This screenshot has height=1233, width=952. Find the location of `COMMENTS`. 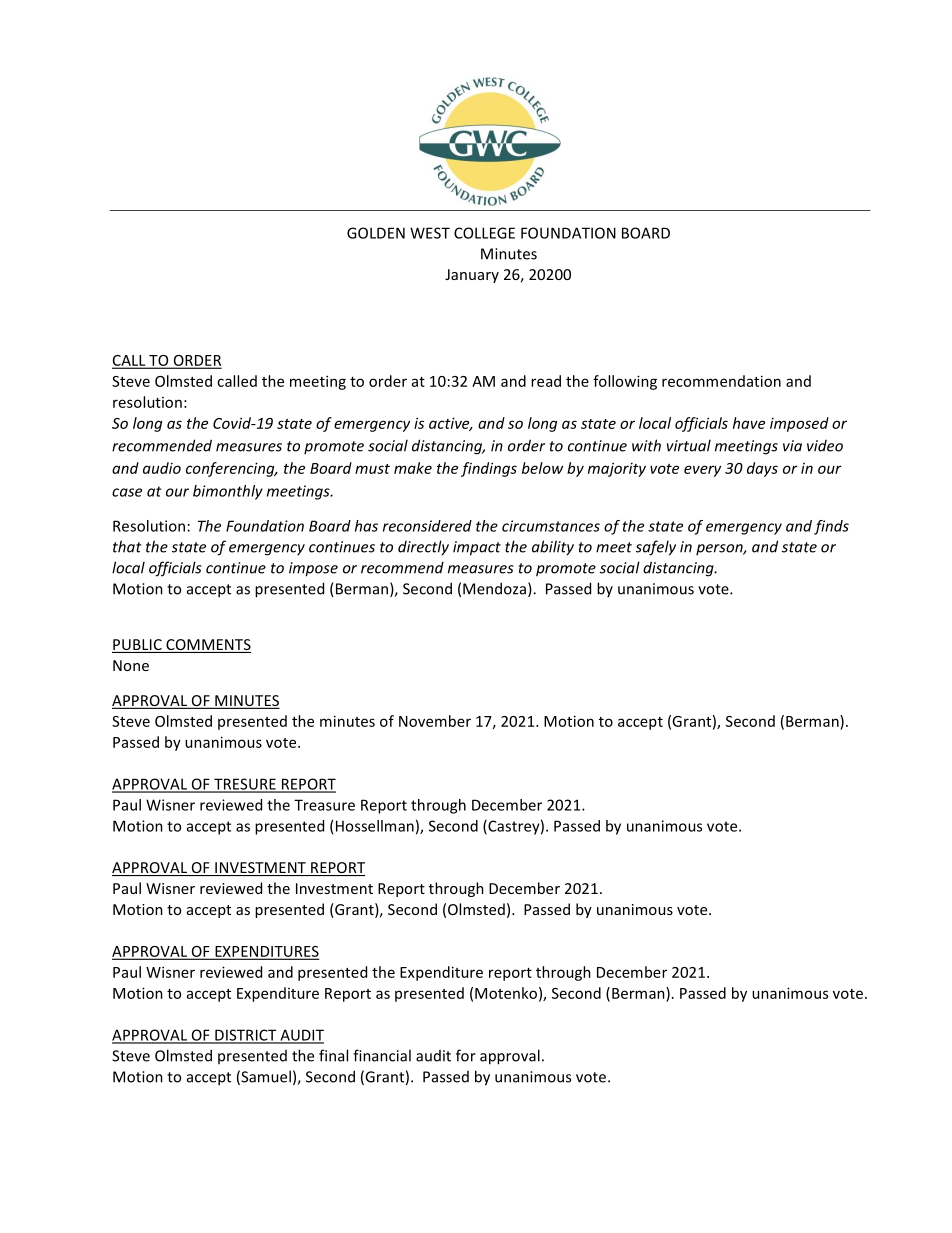

COMMENTS is located at coordinates (207, 646).
